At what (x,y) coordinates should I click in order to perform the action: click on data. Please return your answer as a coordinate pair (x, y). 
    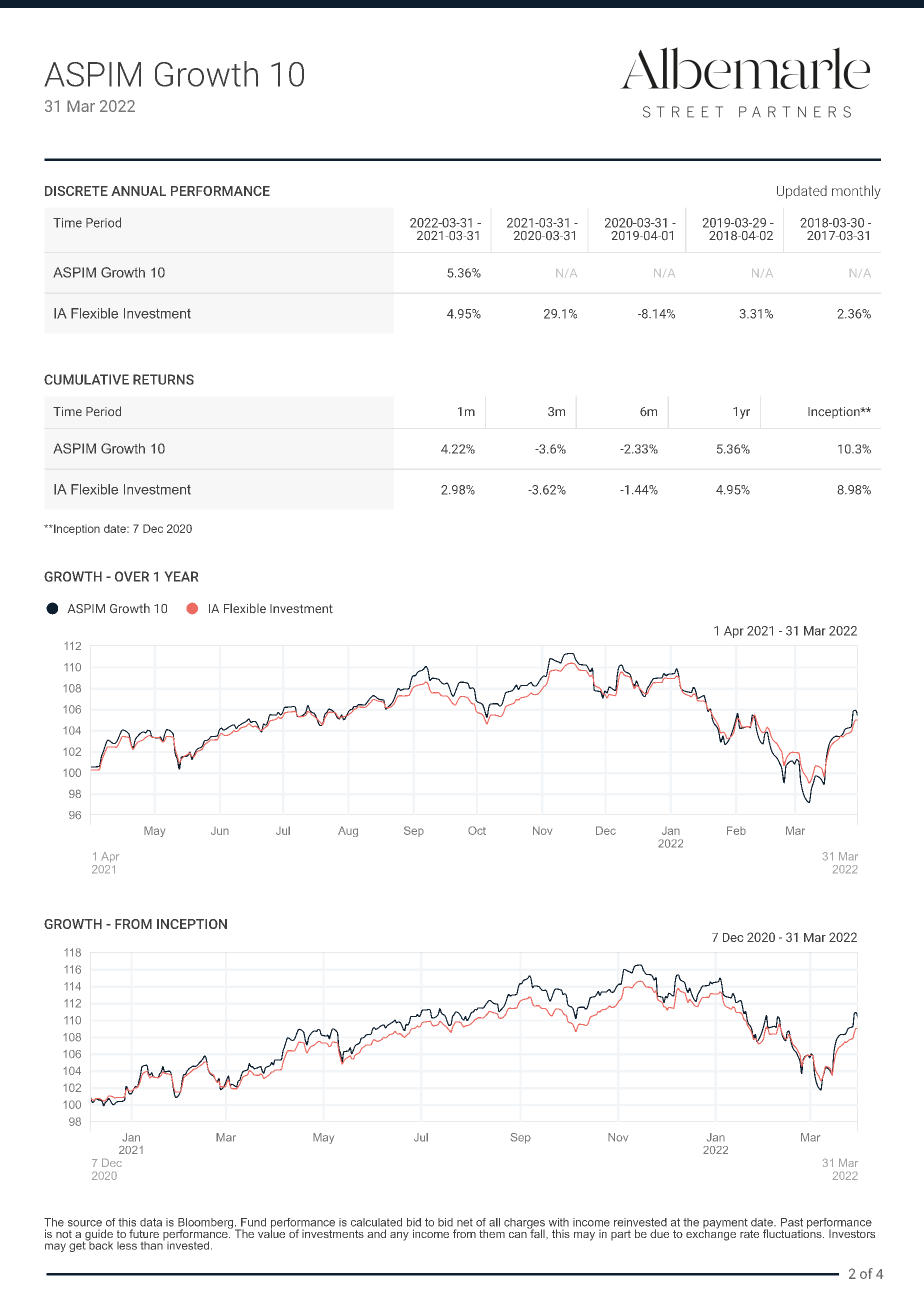
    Looking at the image, I should click on (151, 1222).
